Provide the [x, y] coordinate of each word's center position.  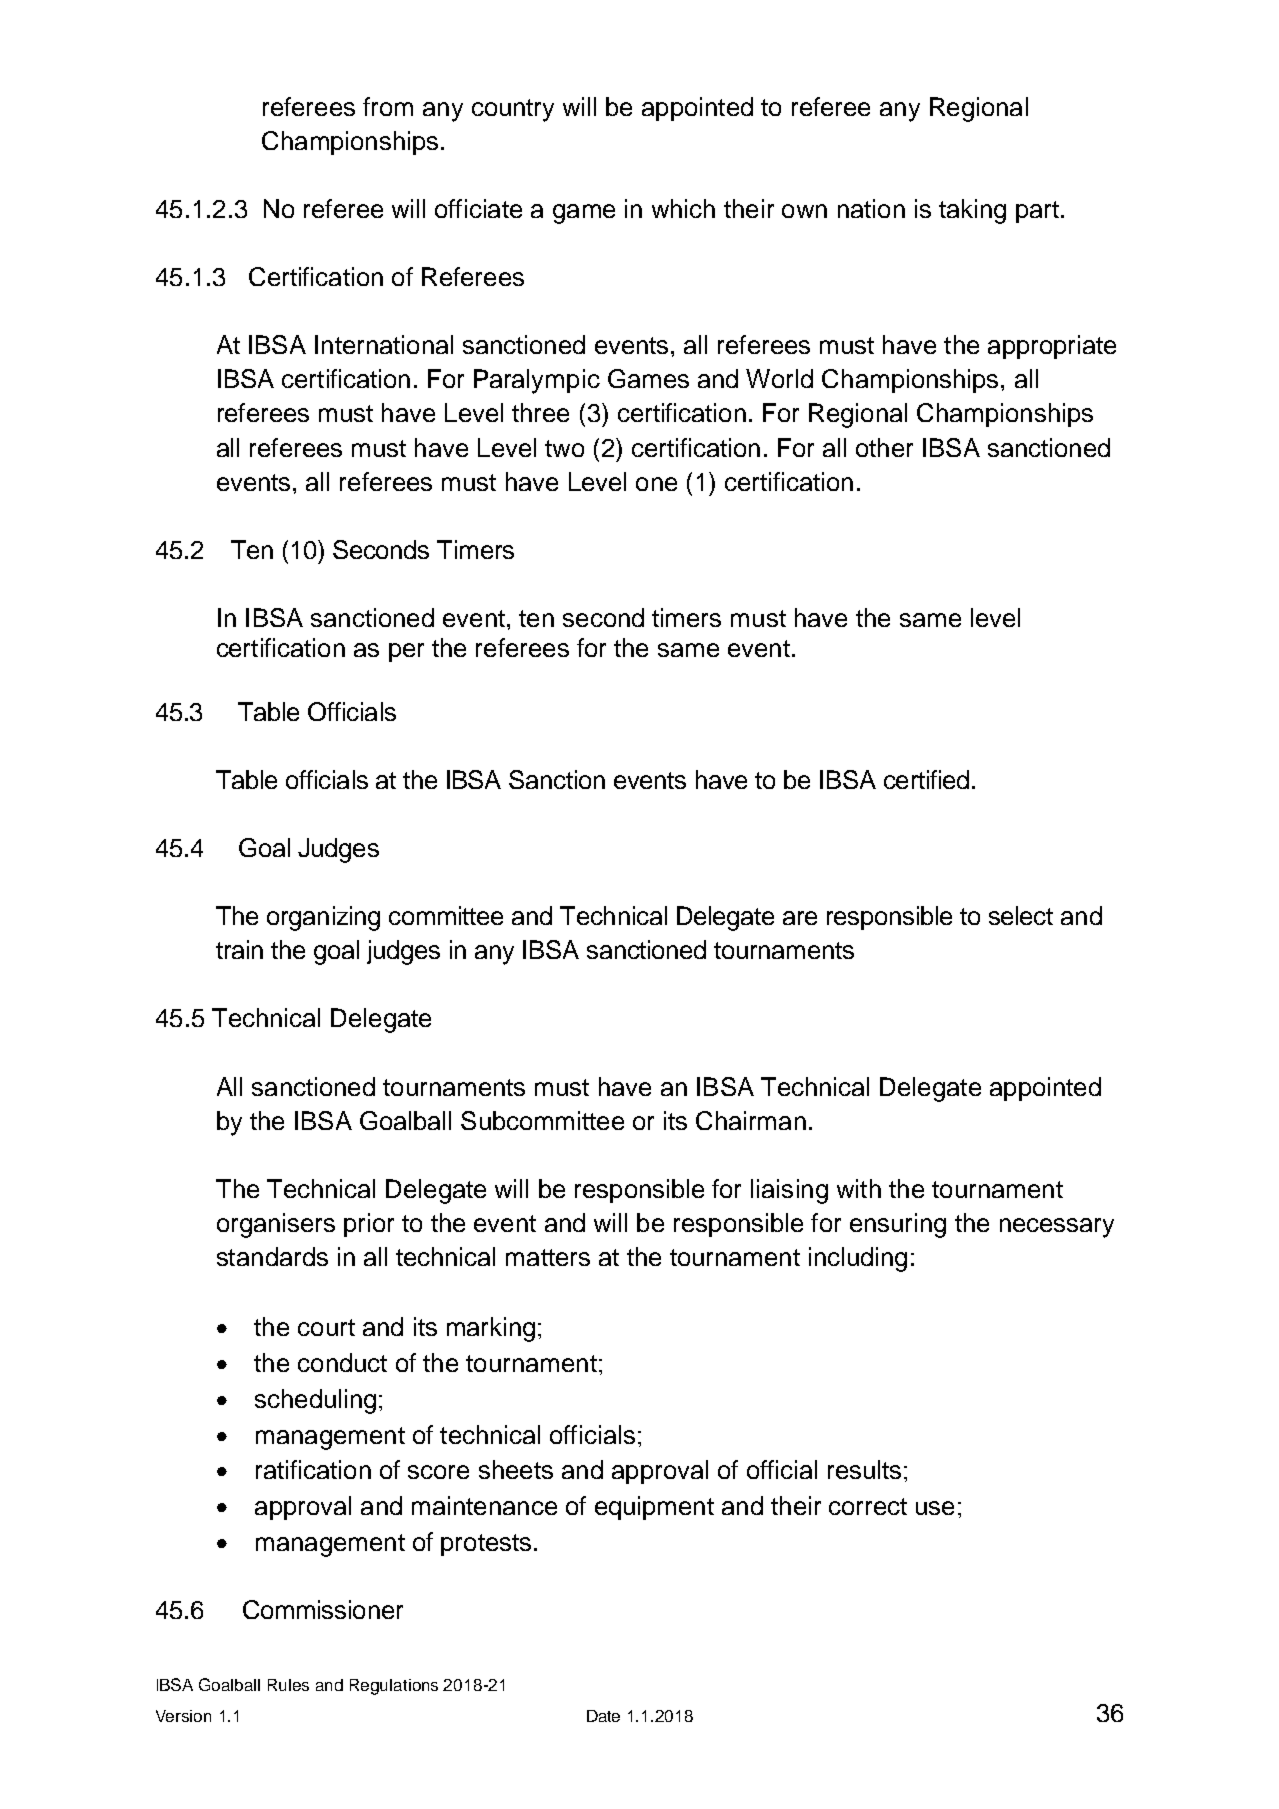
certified [926, 779]
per [406, 652]
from [388, 106]
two [564, 448]
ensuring [898, 1225]
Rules [288, 1685]
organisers [276, 1225]
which [683, 208]
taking [972, 211]
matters [548, 1257]
